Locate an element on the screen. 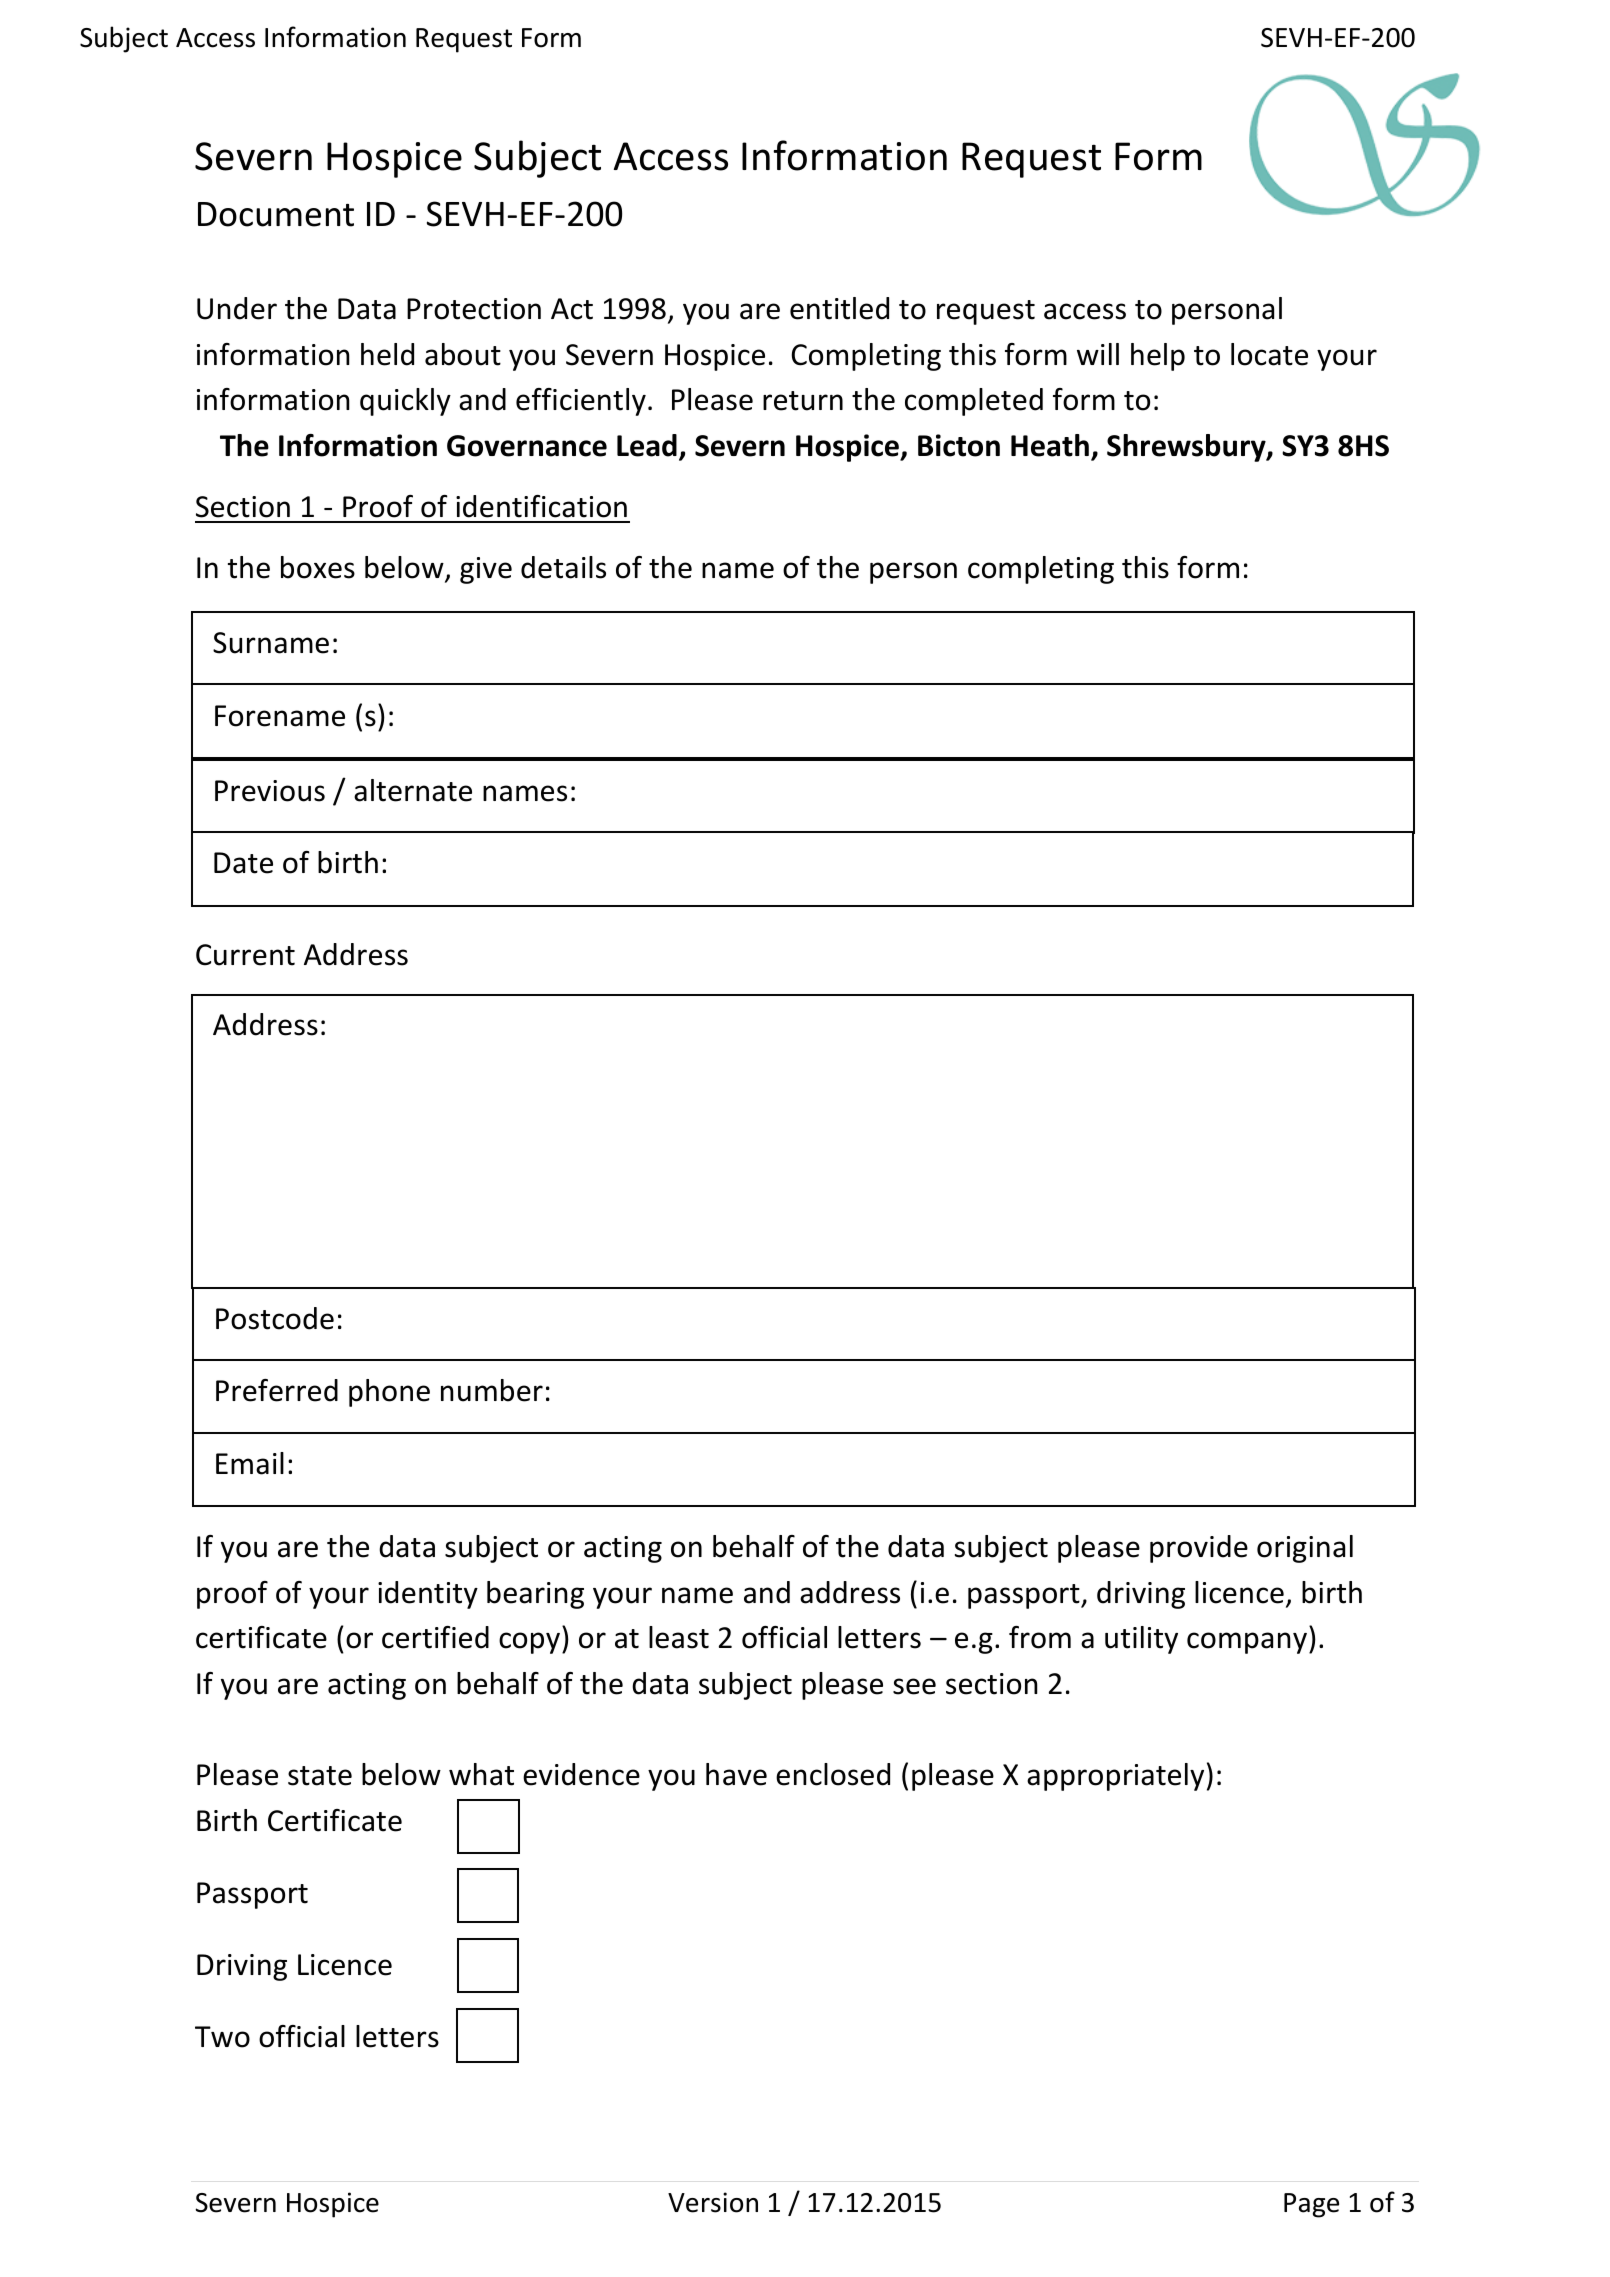  least is located at coordinates (679, 1637).
